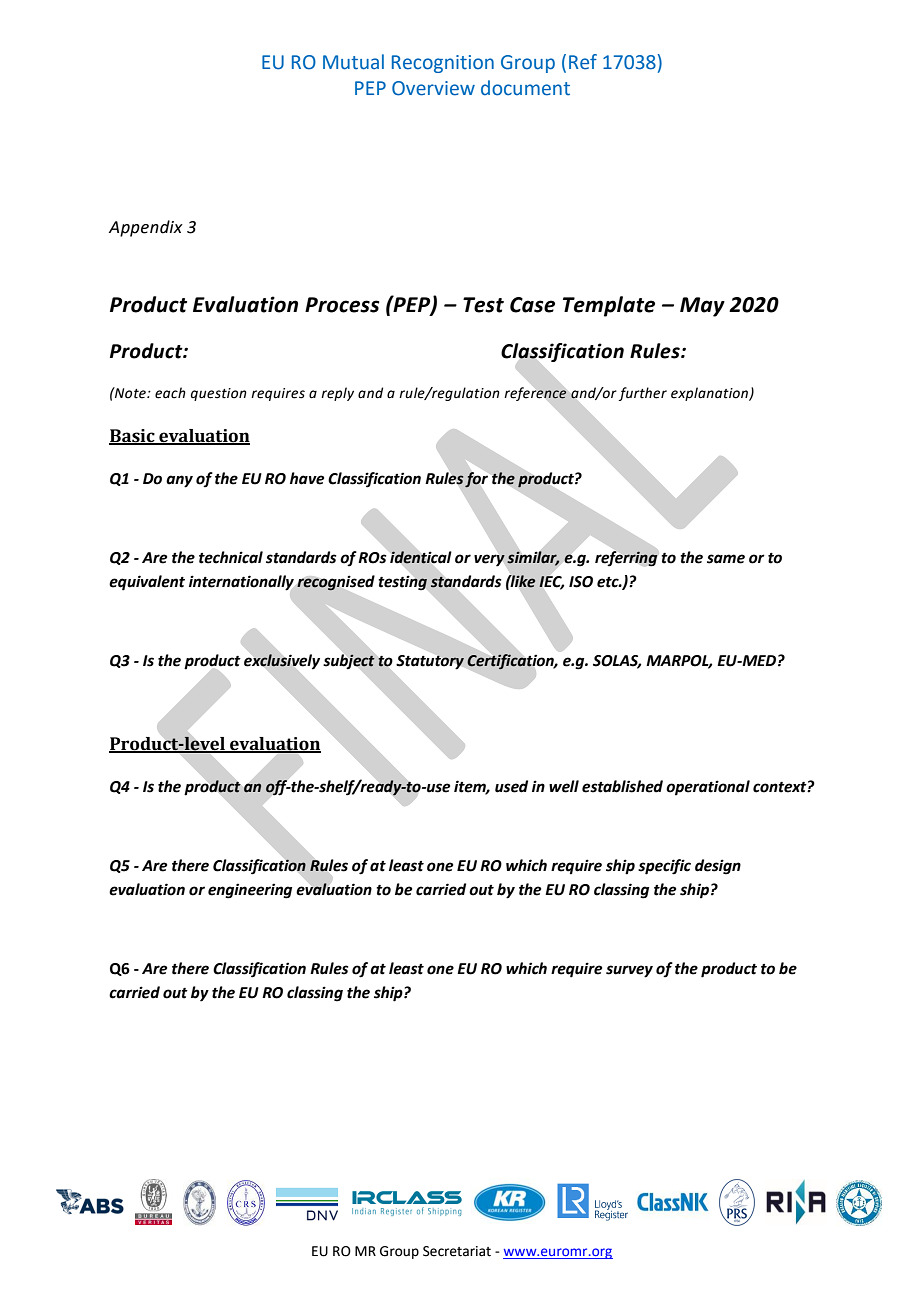  Describe the element at coordinates (146, 228) in the document. I see `Appendix` at that location.
